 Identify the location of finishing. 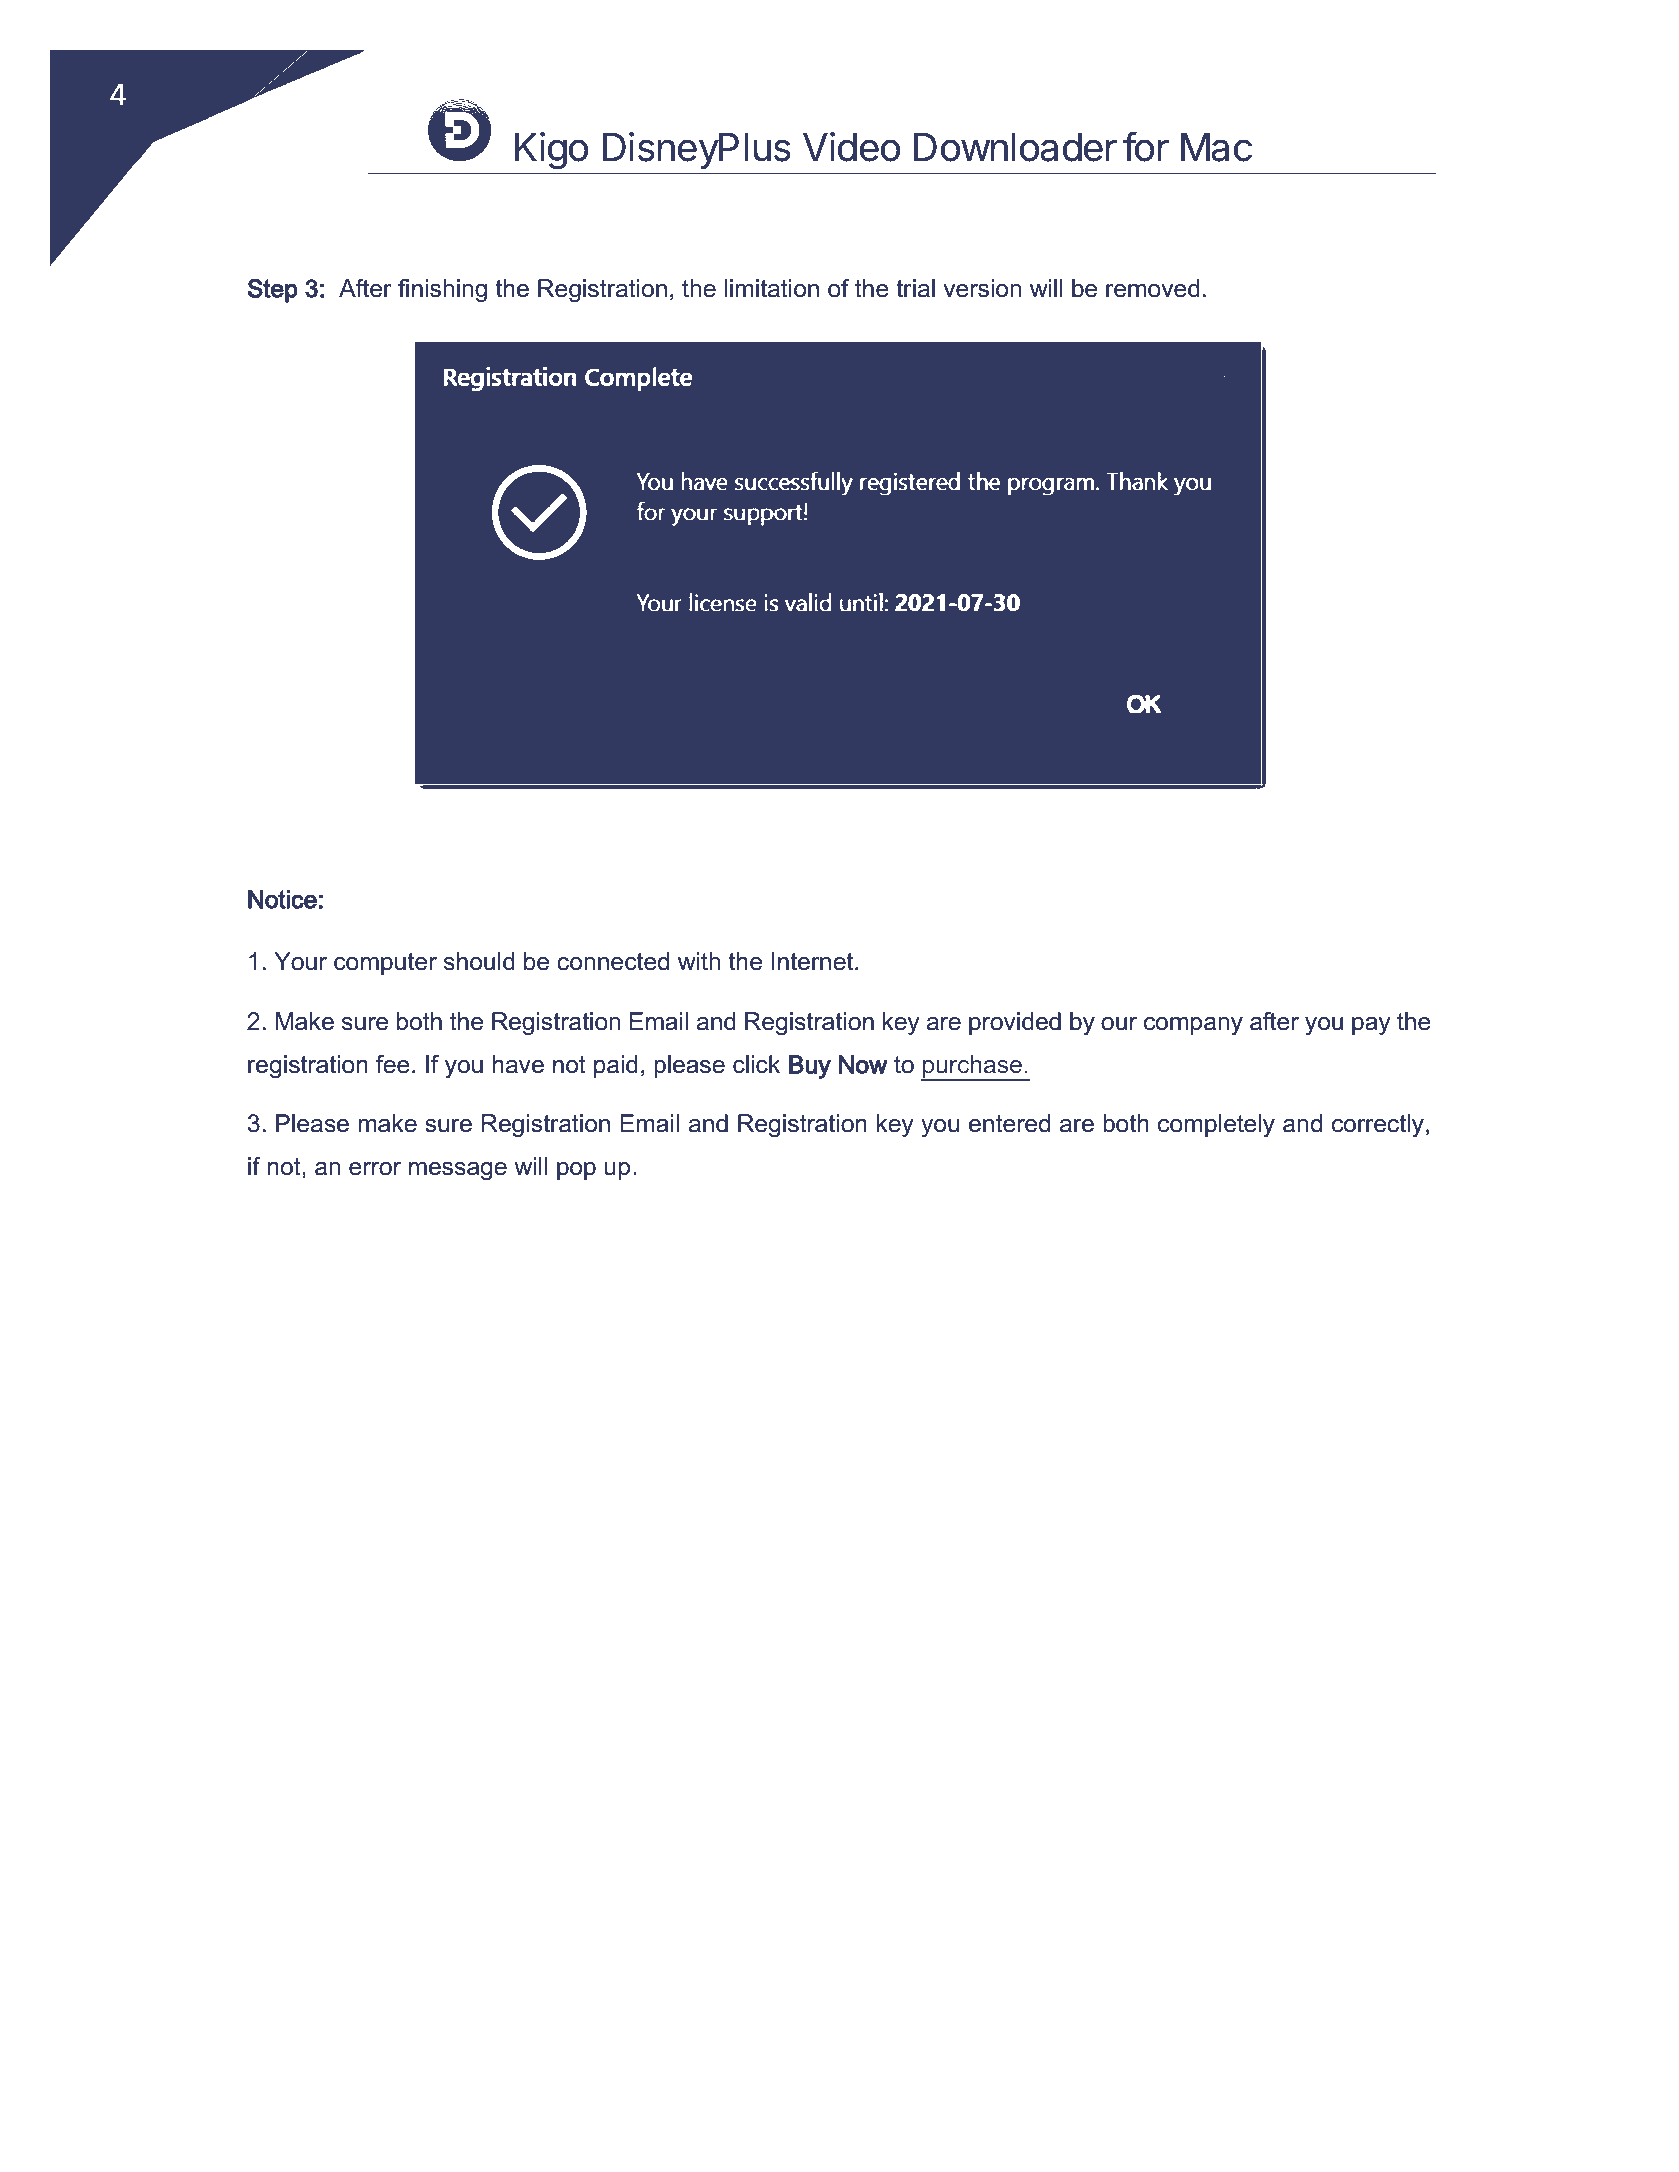
(442, 290).
